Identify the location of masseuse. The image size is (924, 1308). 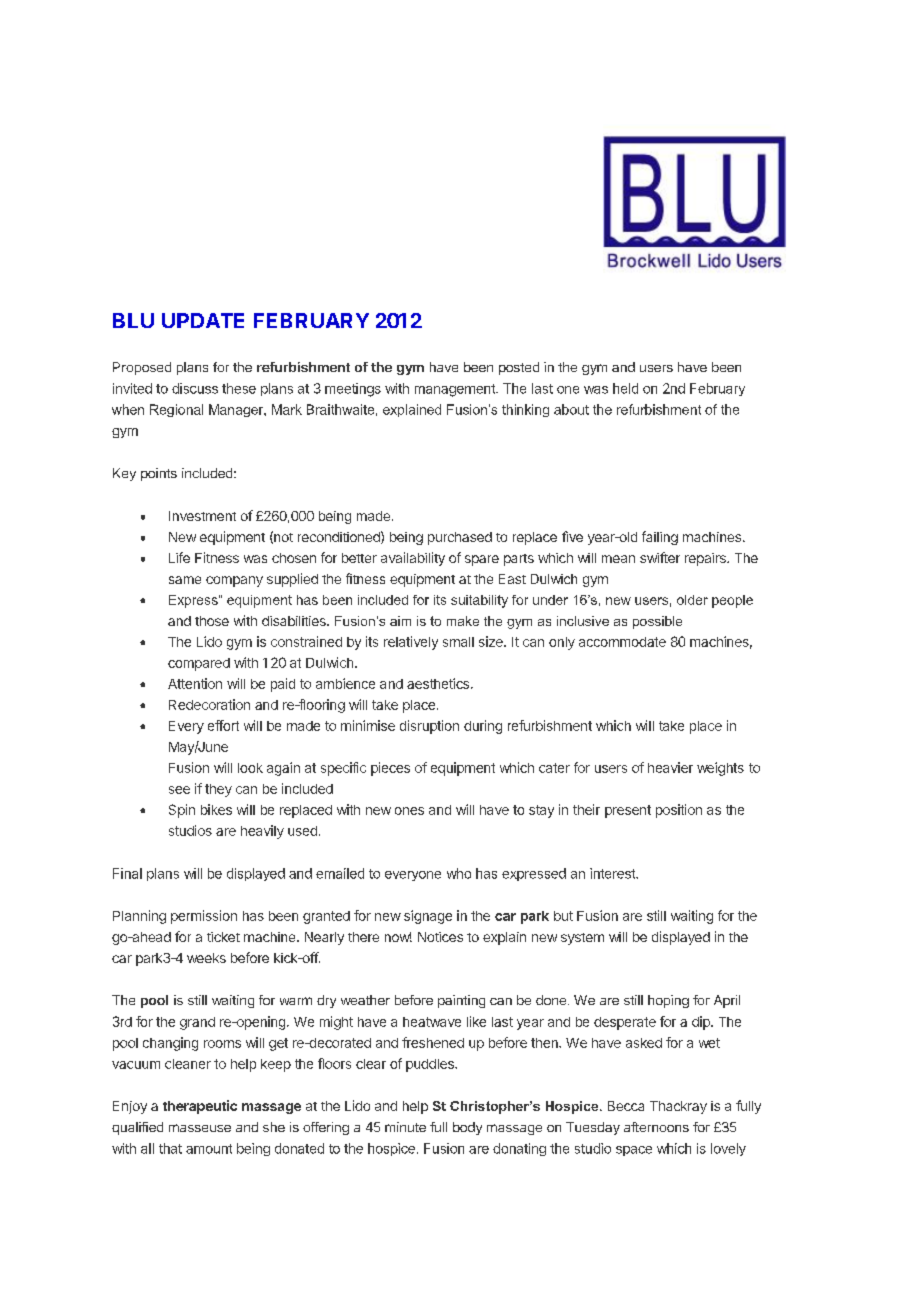
(200, 1128).
